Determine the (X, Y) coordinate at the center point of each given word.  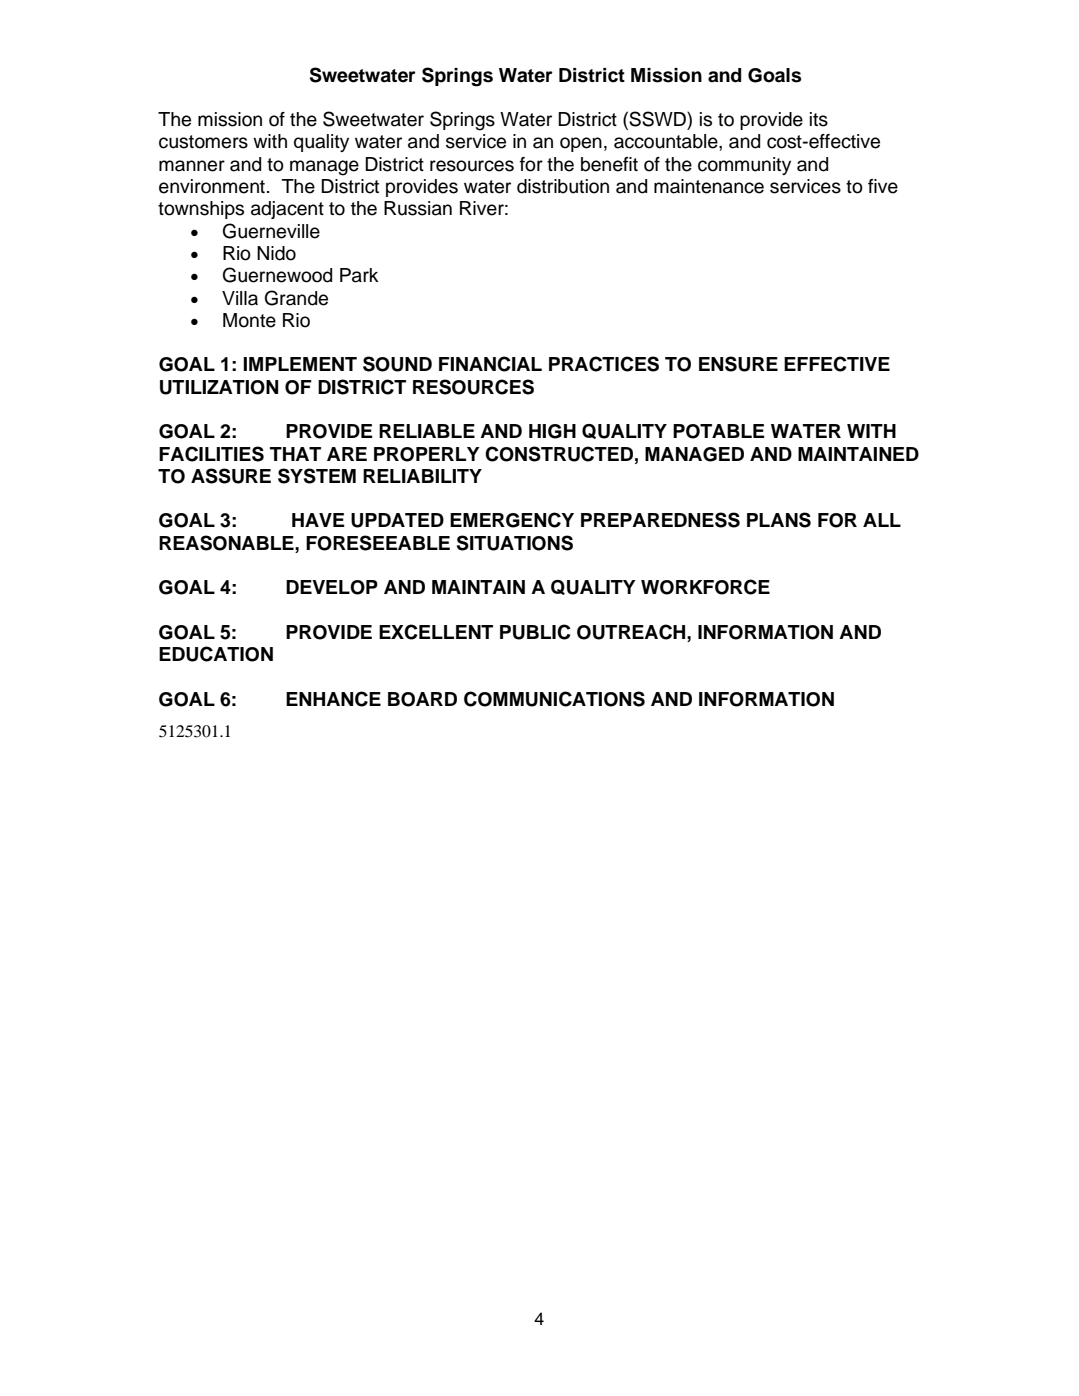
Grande (296, 298)
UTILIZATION (219, 387)
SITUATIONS (515, 543)
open (581, 144)
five (883, 186)
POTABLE (719, 431)
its (819, 119)
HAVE (318, 520)
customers (203, 142)
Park (359, 275)
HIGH (552, 431)
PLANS (779, 520)
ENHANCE (333, 699)
